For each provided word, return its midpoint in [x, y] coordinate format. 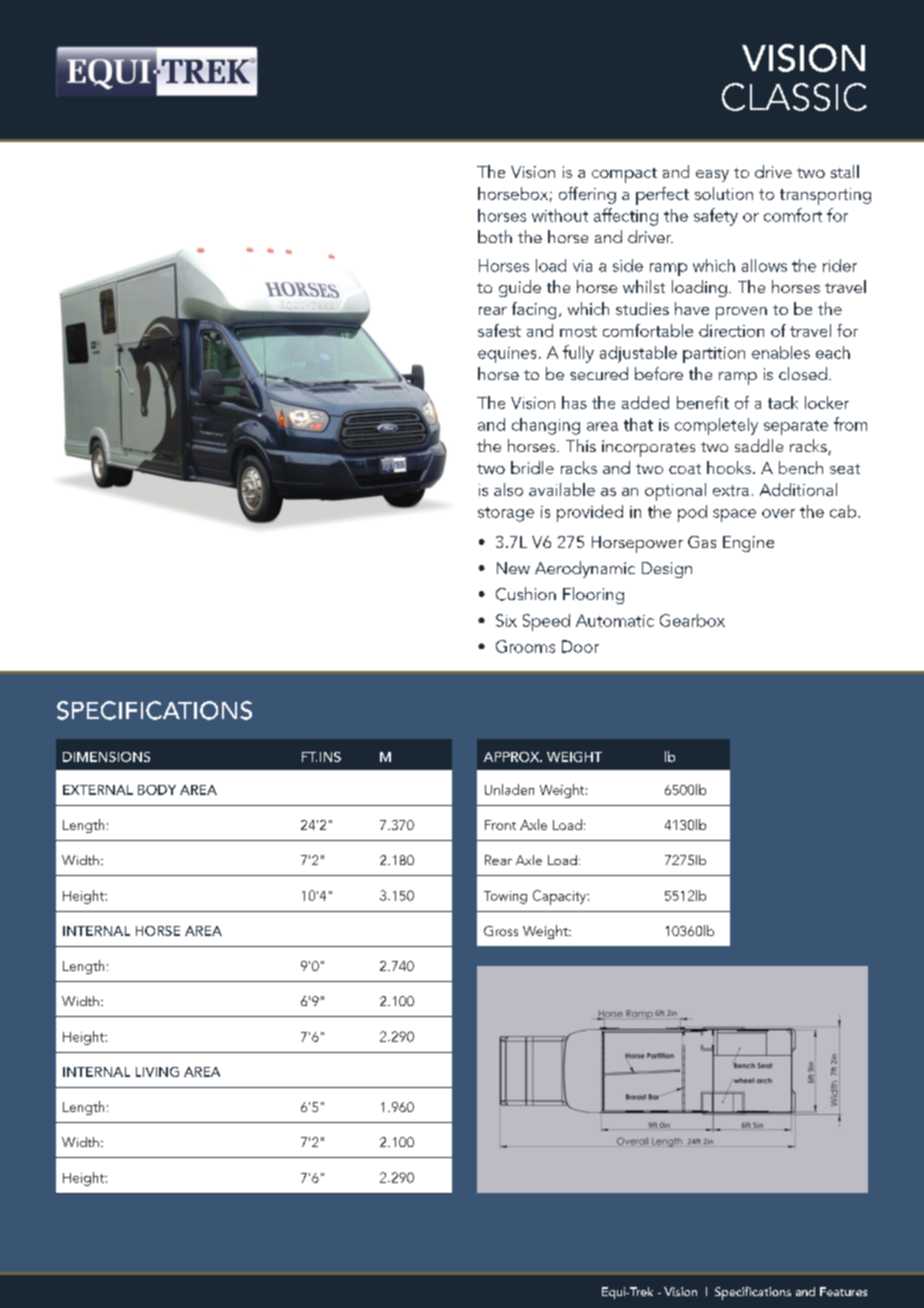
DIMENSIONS [106, 757]
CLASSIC [794, 97]
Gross [501, 931]
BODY [157, 790]
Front [500, 825]
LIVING [157, 1072]
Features [843, 1291]
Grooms [525, 646]
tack [783, 402]
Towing [505, 897]
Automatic [615, 620]
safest [499, 330]
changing [546, 426]
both [495, 236]
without [560, 215]
